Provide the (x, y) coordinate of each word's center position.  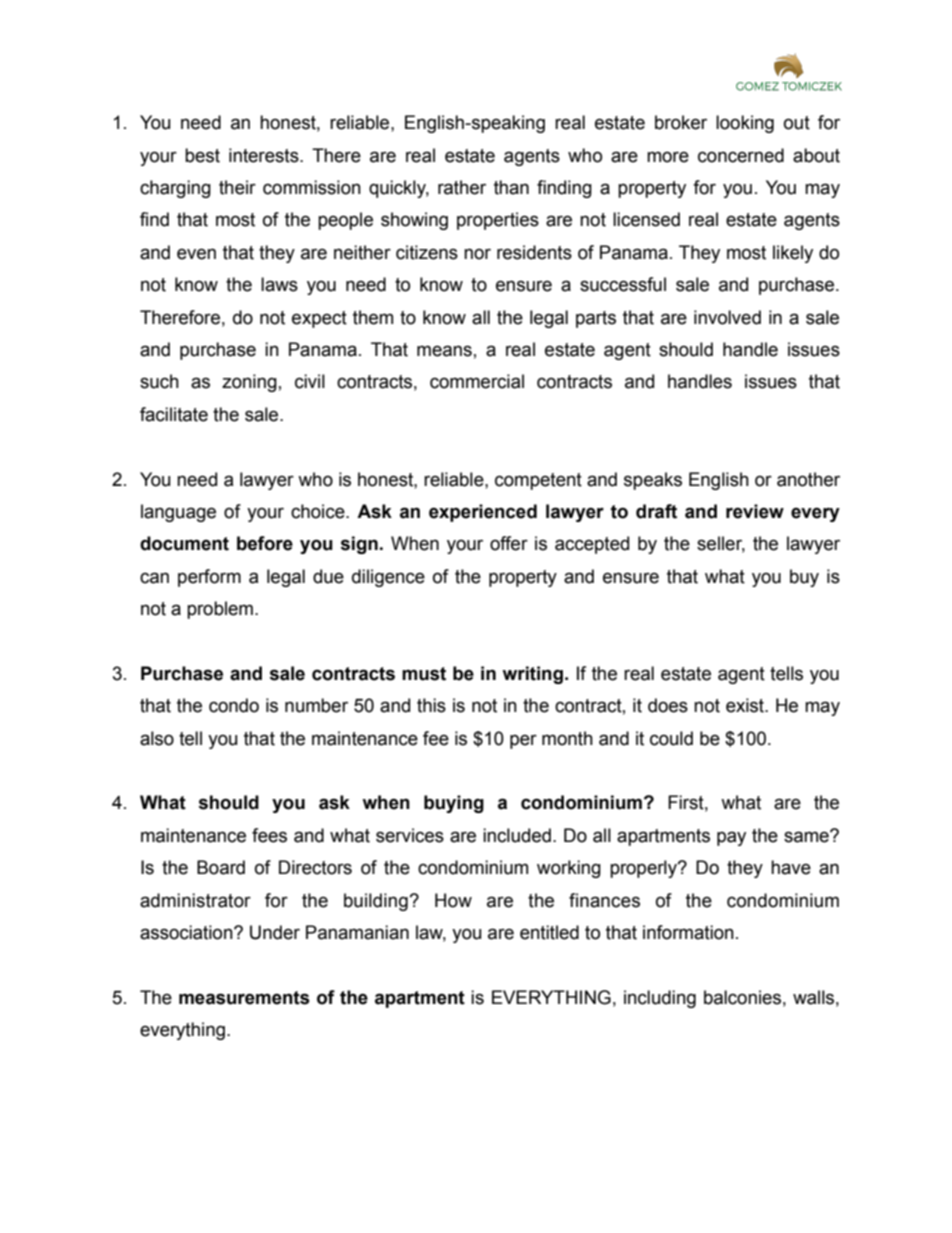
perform (209, 578)
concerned (741, 155)
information (688, 932)
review (755, 511)
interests (265, 155)
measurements (244, 998)
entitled (549, 932)
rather (462, 187)
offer (509, 543)
